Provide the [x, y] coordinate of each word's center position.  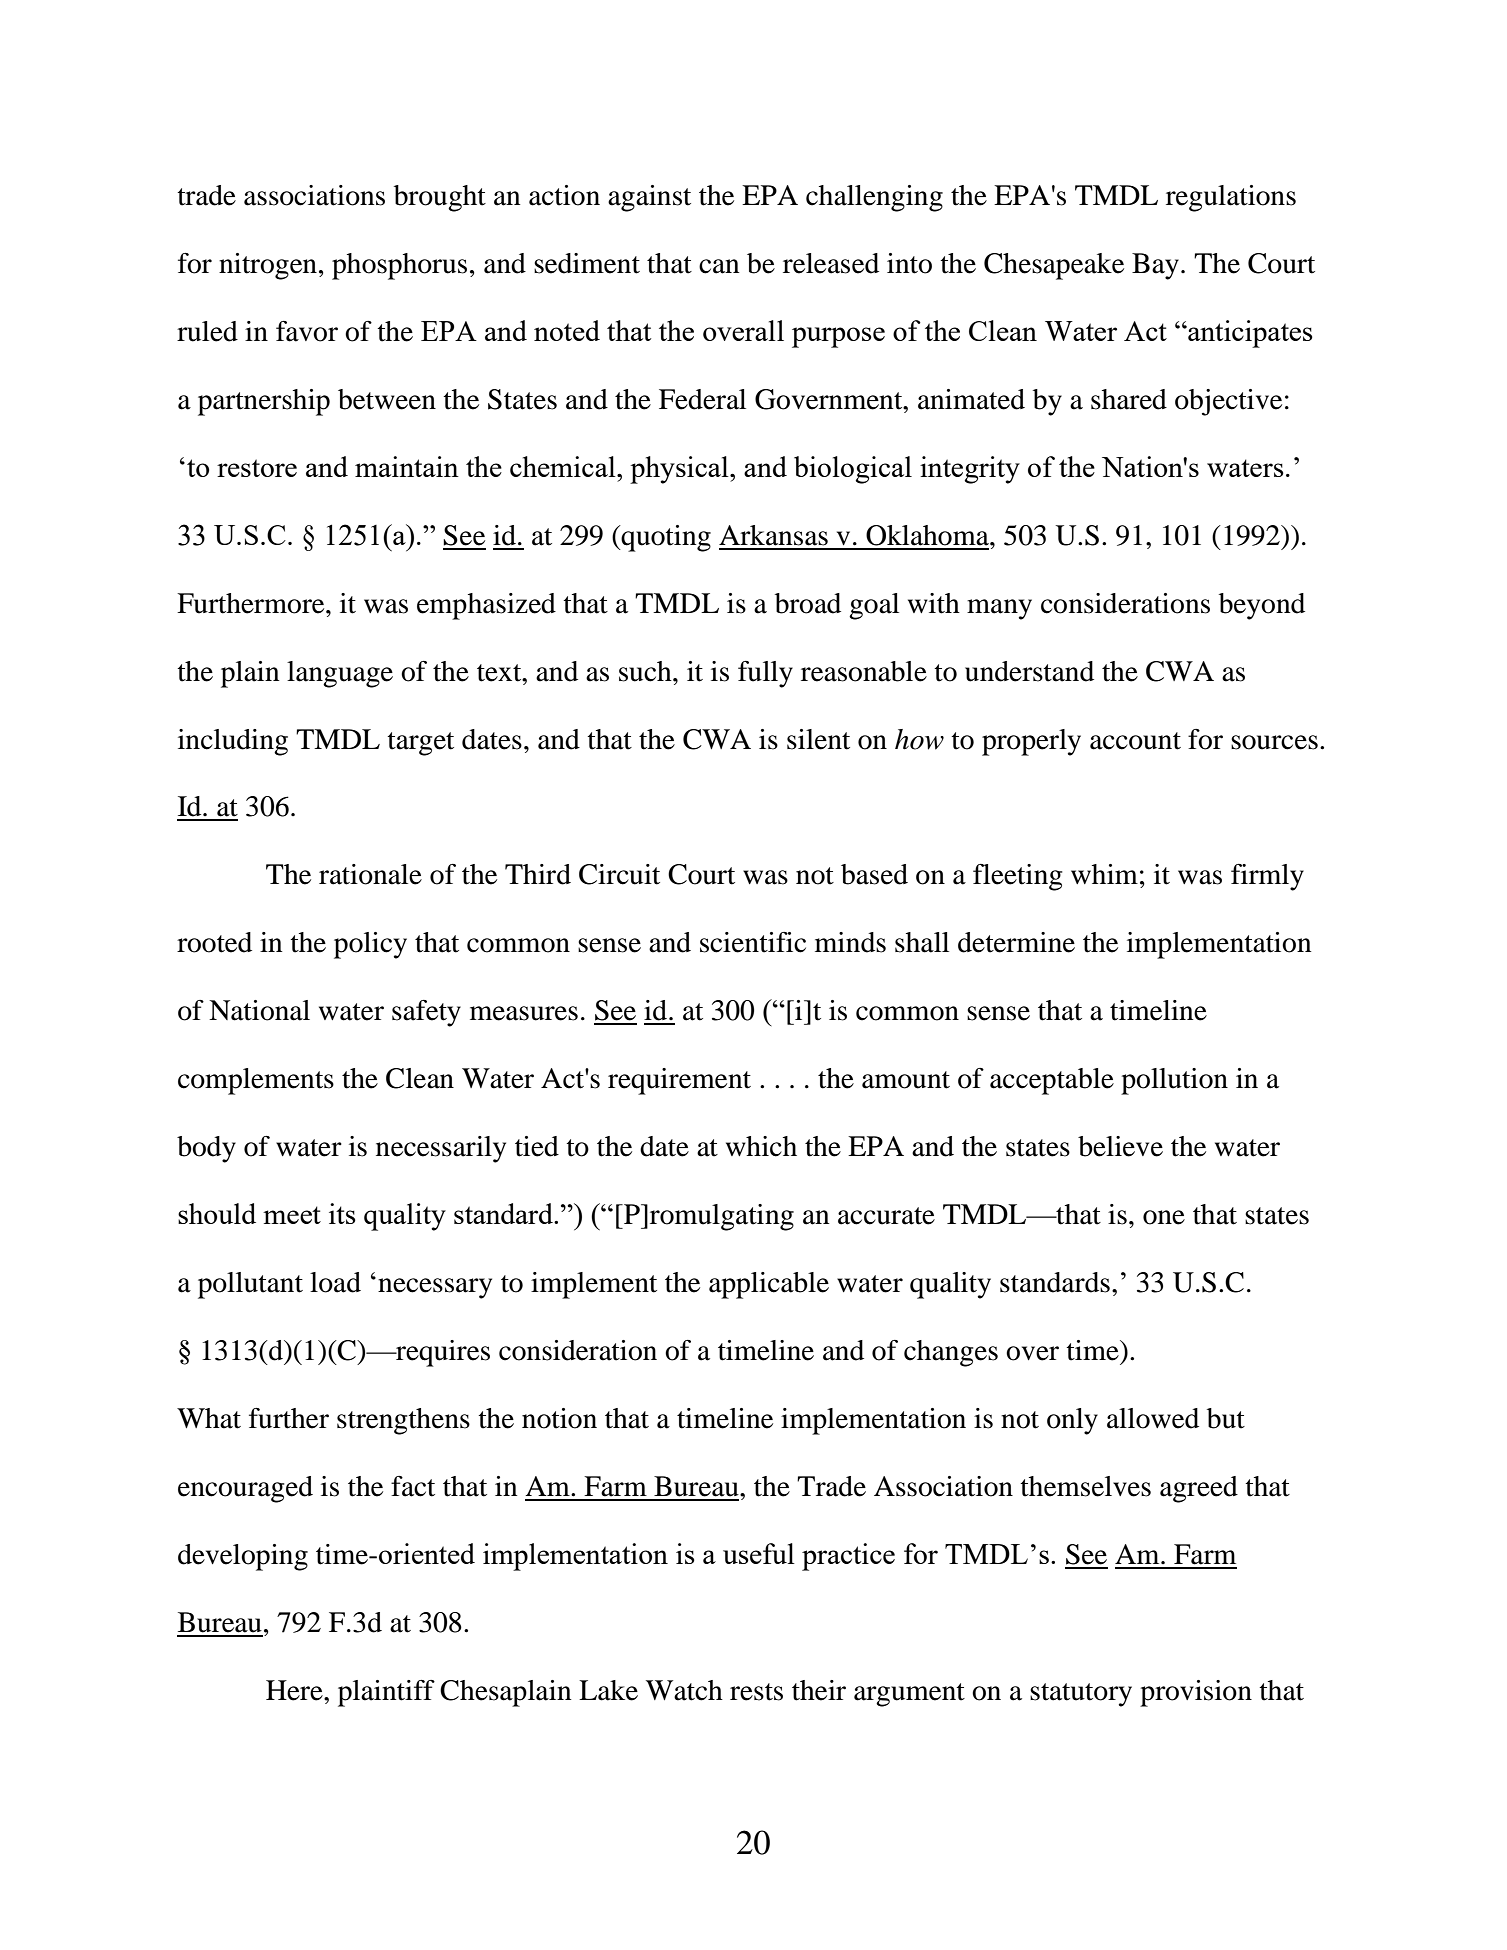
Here [295, 1690]
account [1135, 741]
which [761, 1146]
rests [756, 1692]
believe [1120, 1146]
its [342, 1213]
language [340, 674]
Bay [1155, 266]
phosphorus [399, 266]
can [719, 266]
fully [765, 674]
